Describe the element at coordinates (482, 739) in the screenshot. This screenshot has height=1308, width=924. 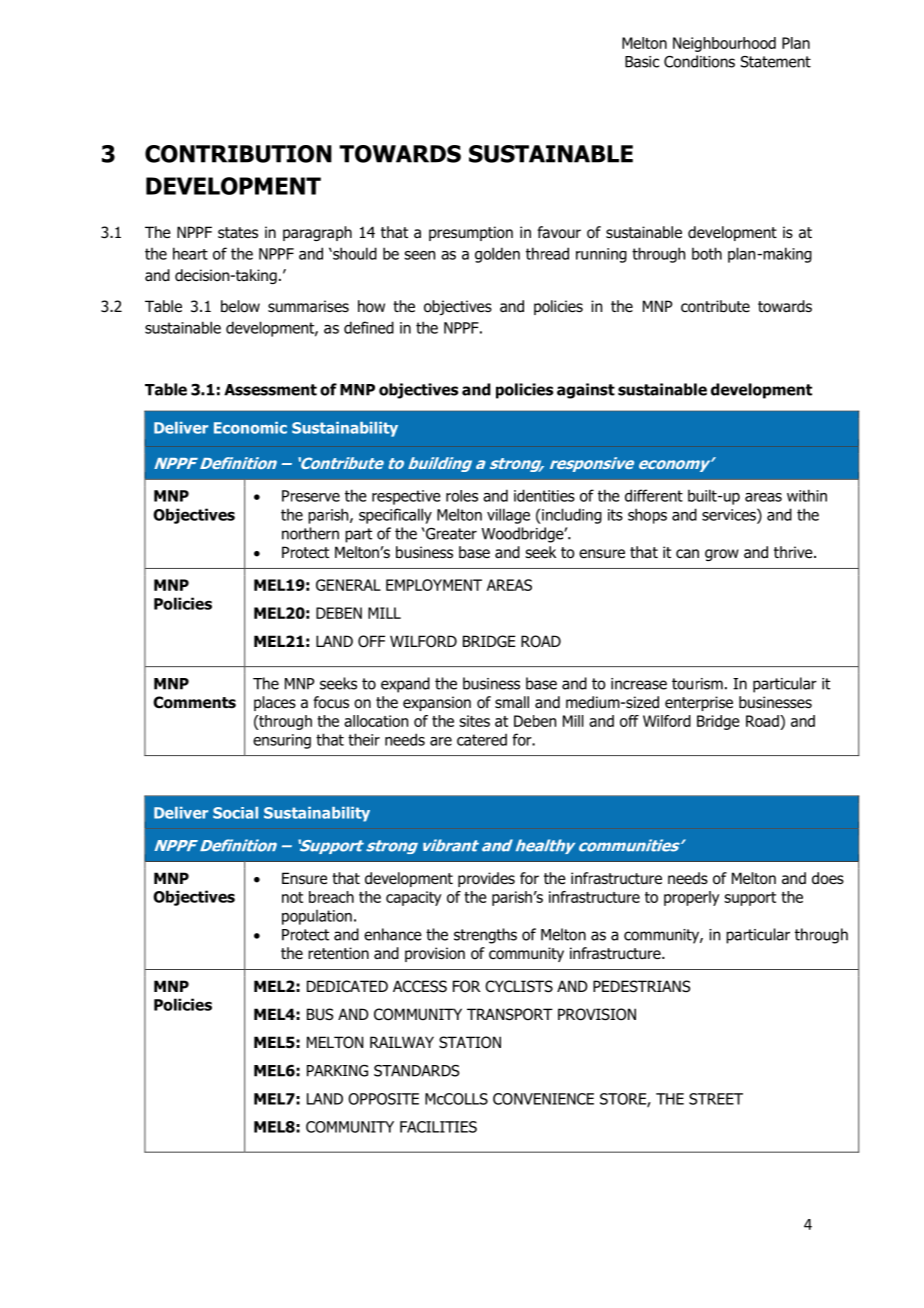
I see `catered` at that location.
